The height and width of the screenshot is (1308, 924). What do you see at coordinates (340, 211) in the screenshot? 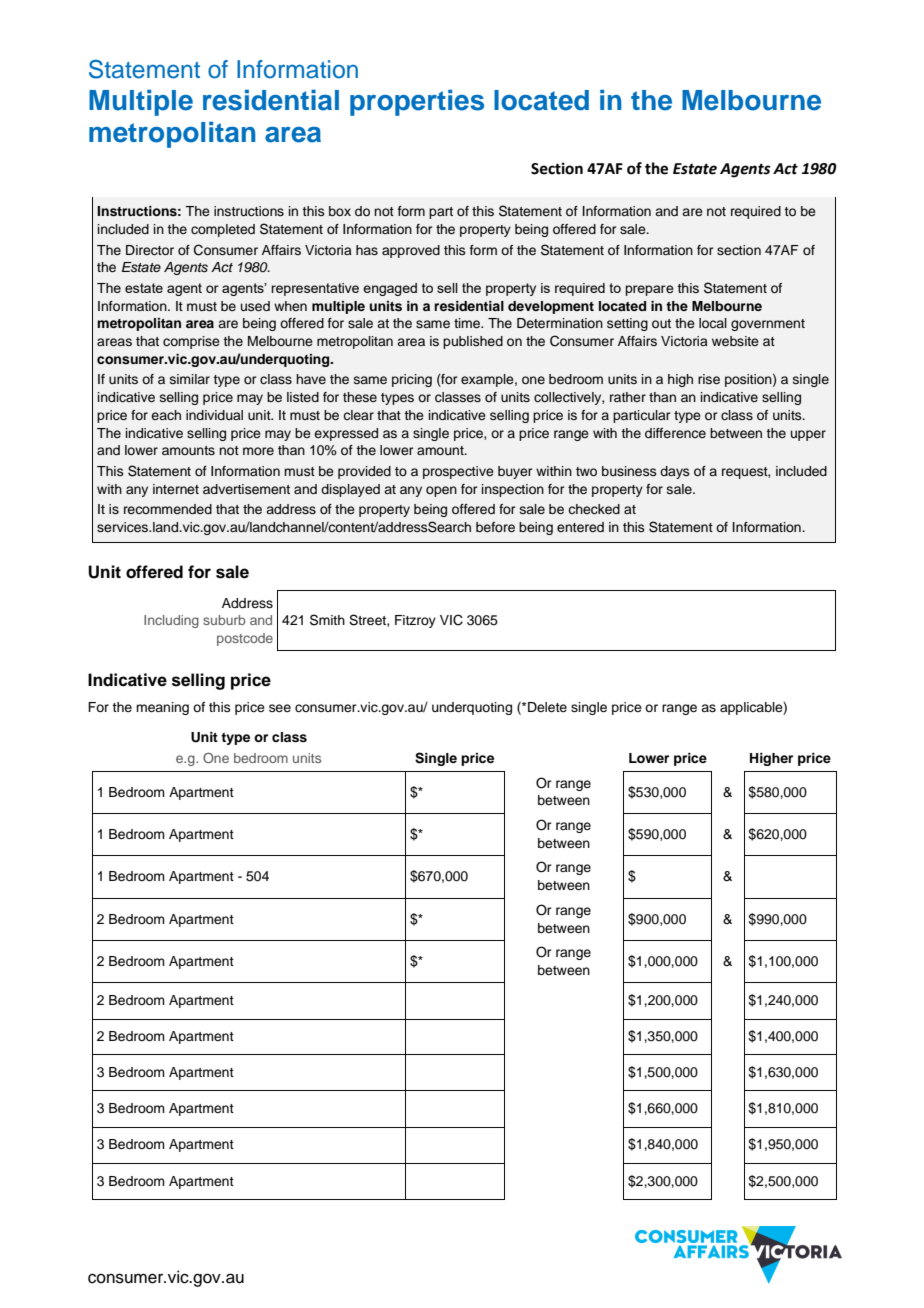
I see `box` at bounding box center [340, 211].
